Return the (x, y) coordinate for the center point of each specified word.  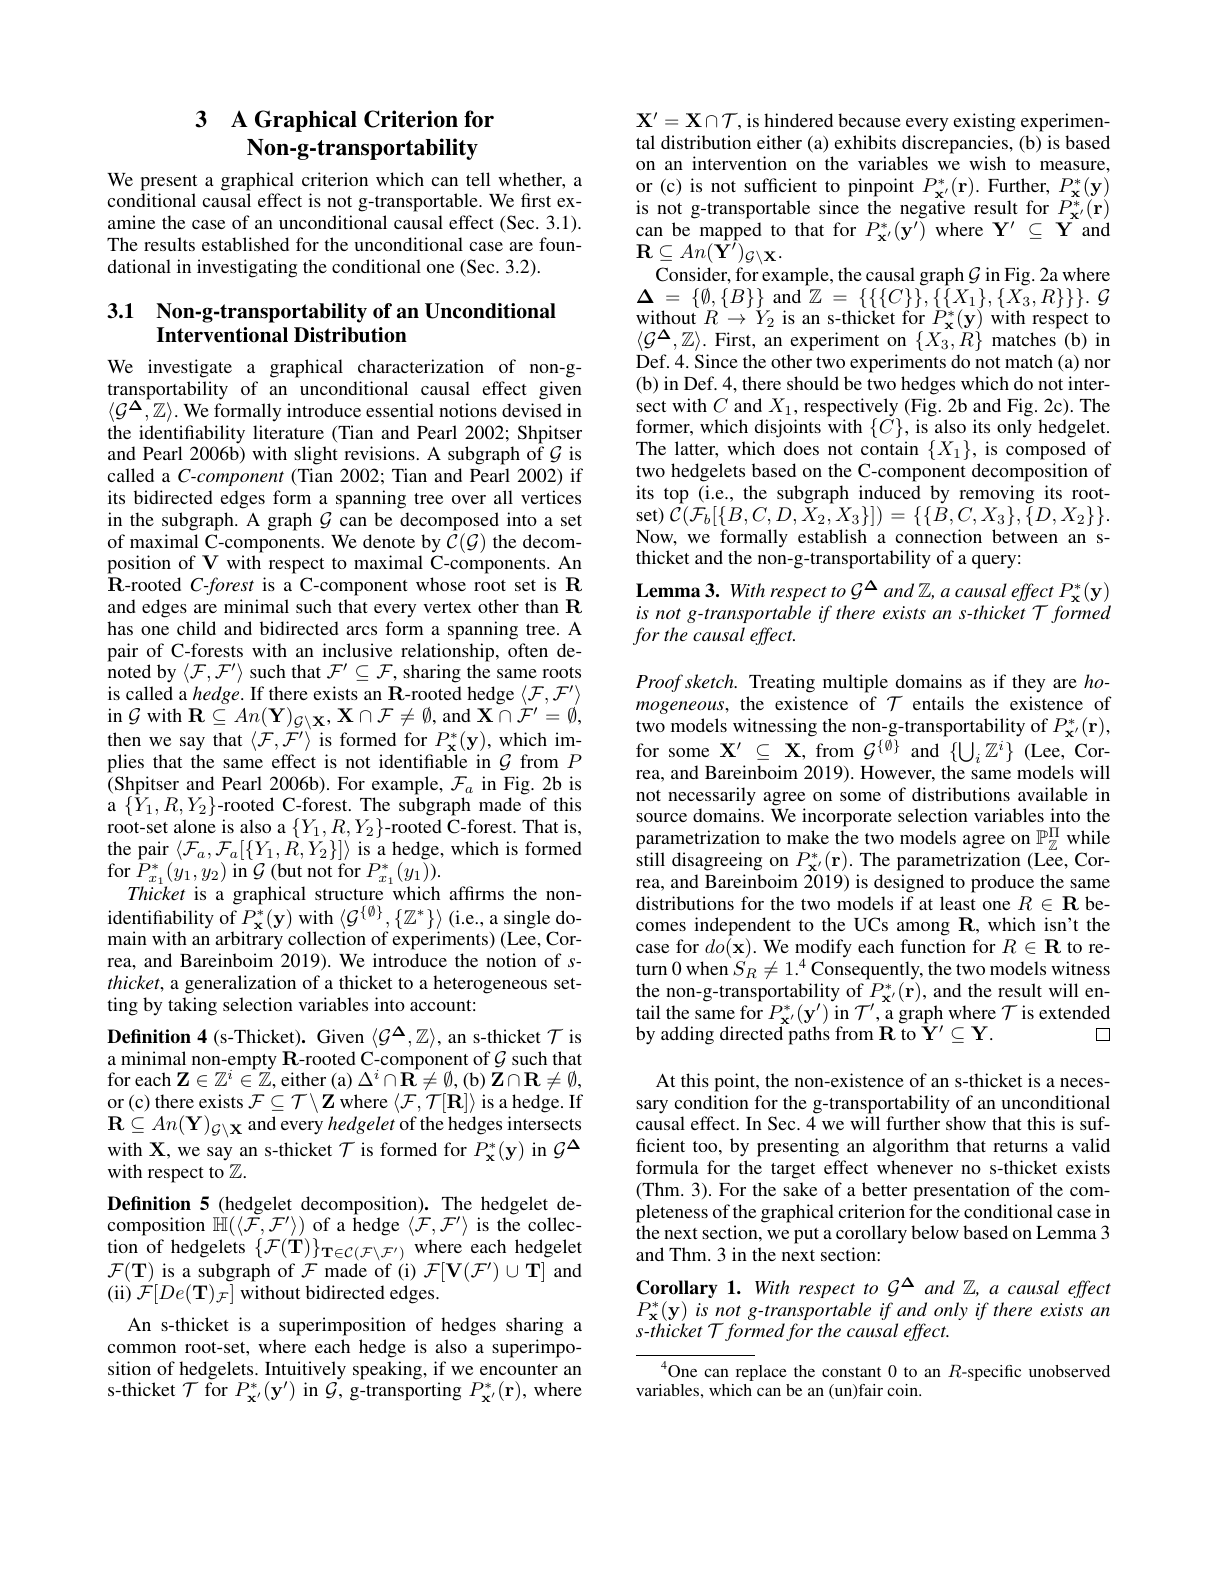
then (124, 739)
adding (687, 1035)
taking (192, 1006)
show (966, 1123)
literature (288, 432)
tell (478, 179)
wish (987, 163)
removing (996, 494)
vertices (551, 497)
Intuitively (305, 1371)
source (661, 817)
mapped (731, 232)
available (1053, 794)
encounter (519, 1369)
